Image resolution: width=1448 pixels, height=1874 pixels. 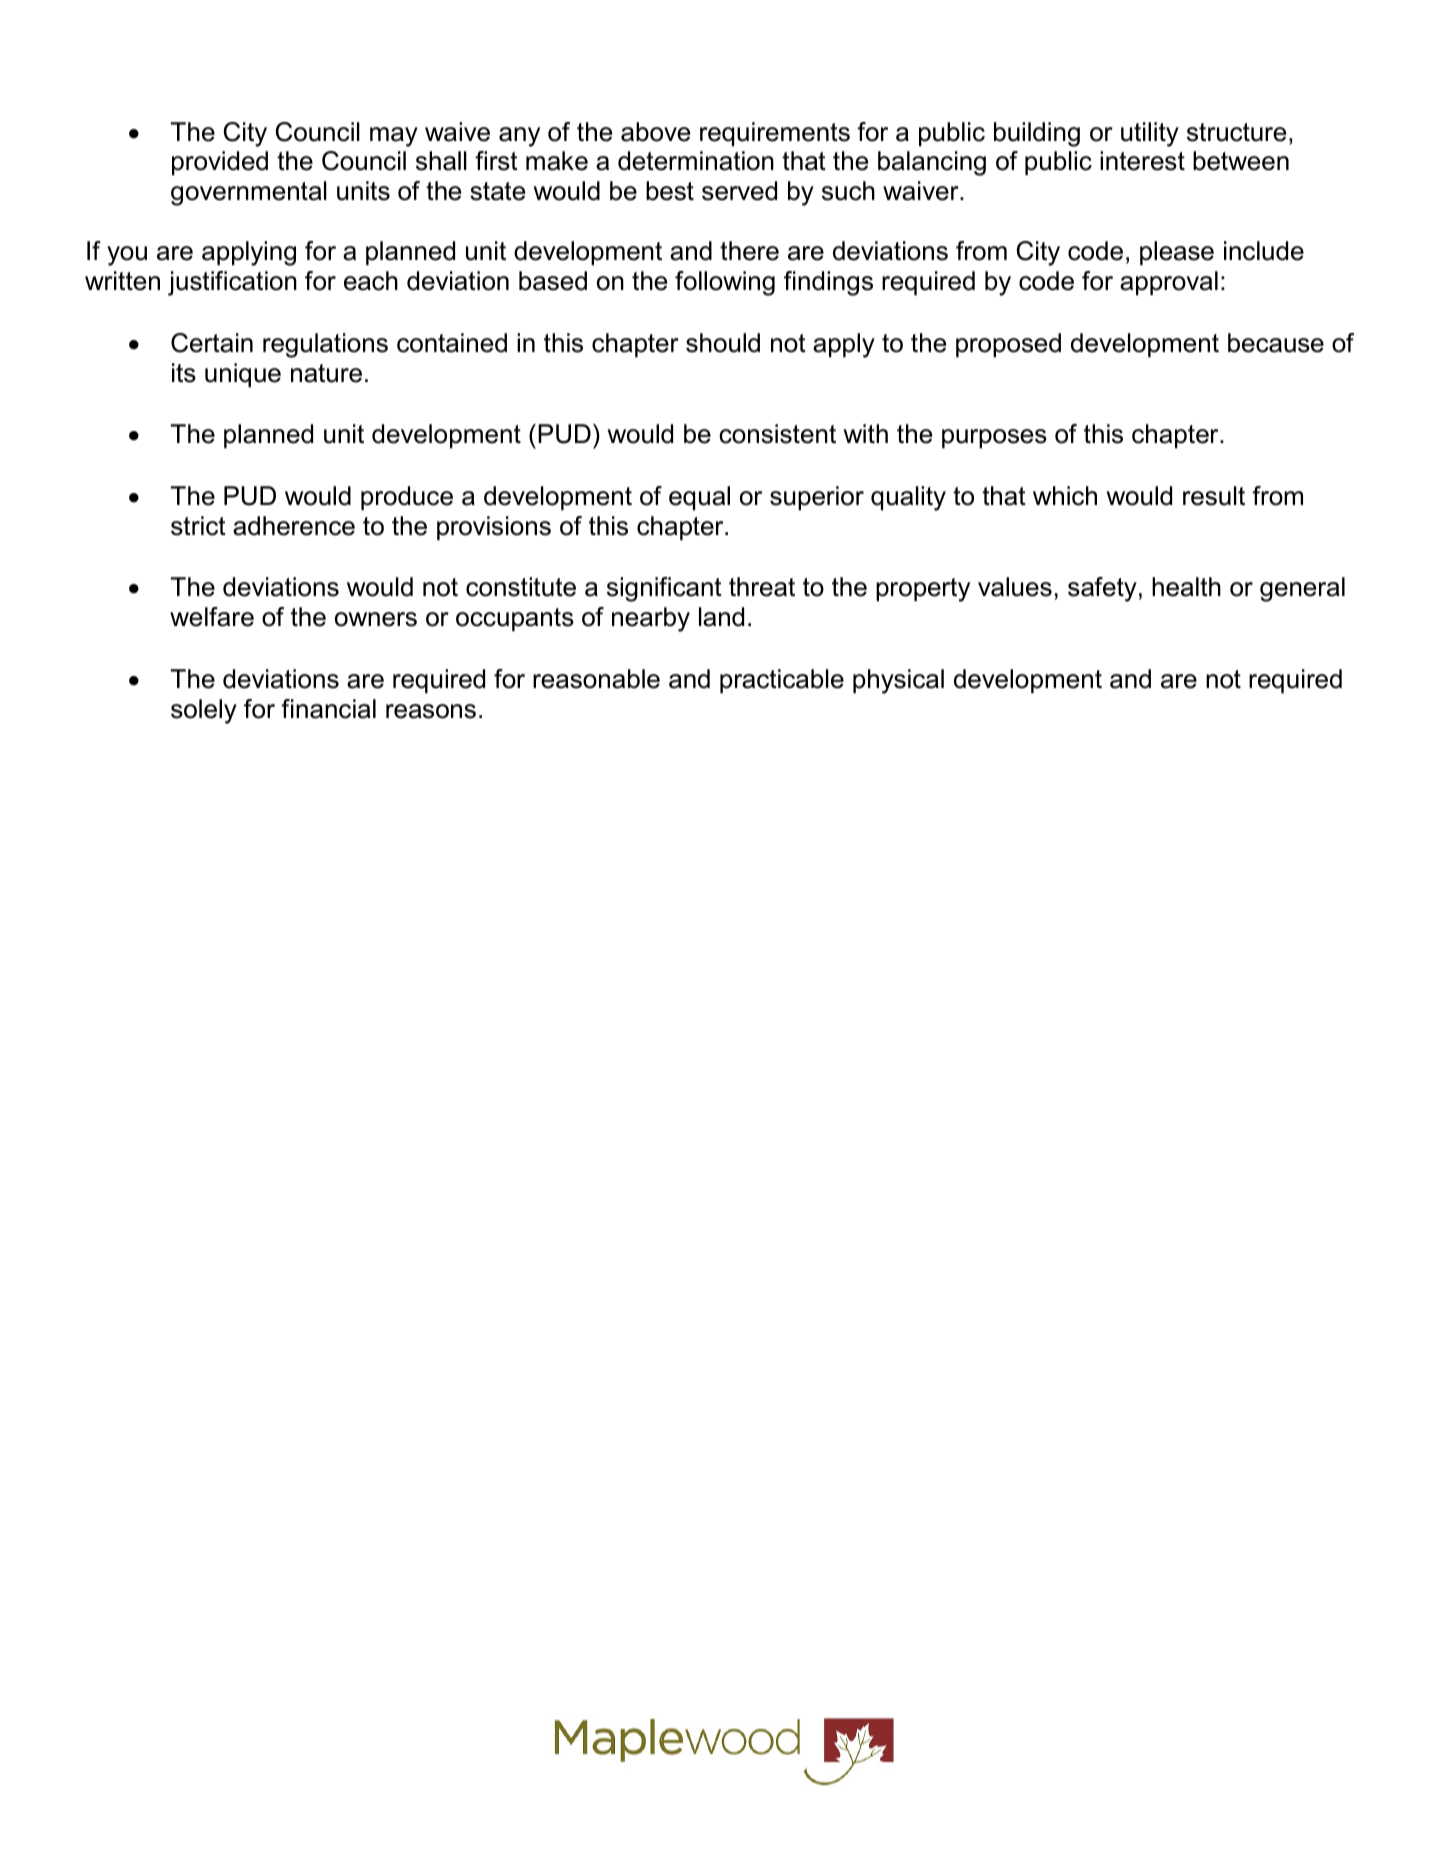 I want to click on interest, so click(x=1142, y=161).
